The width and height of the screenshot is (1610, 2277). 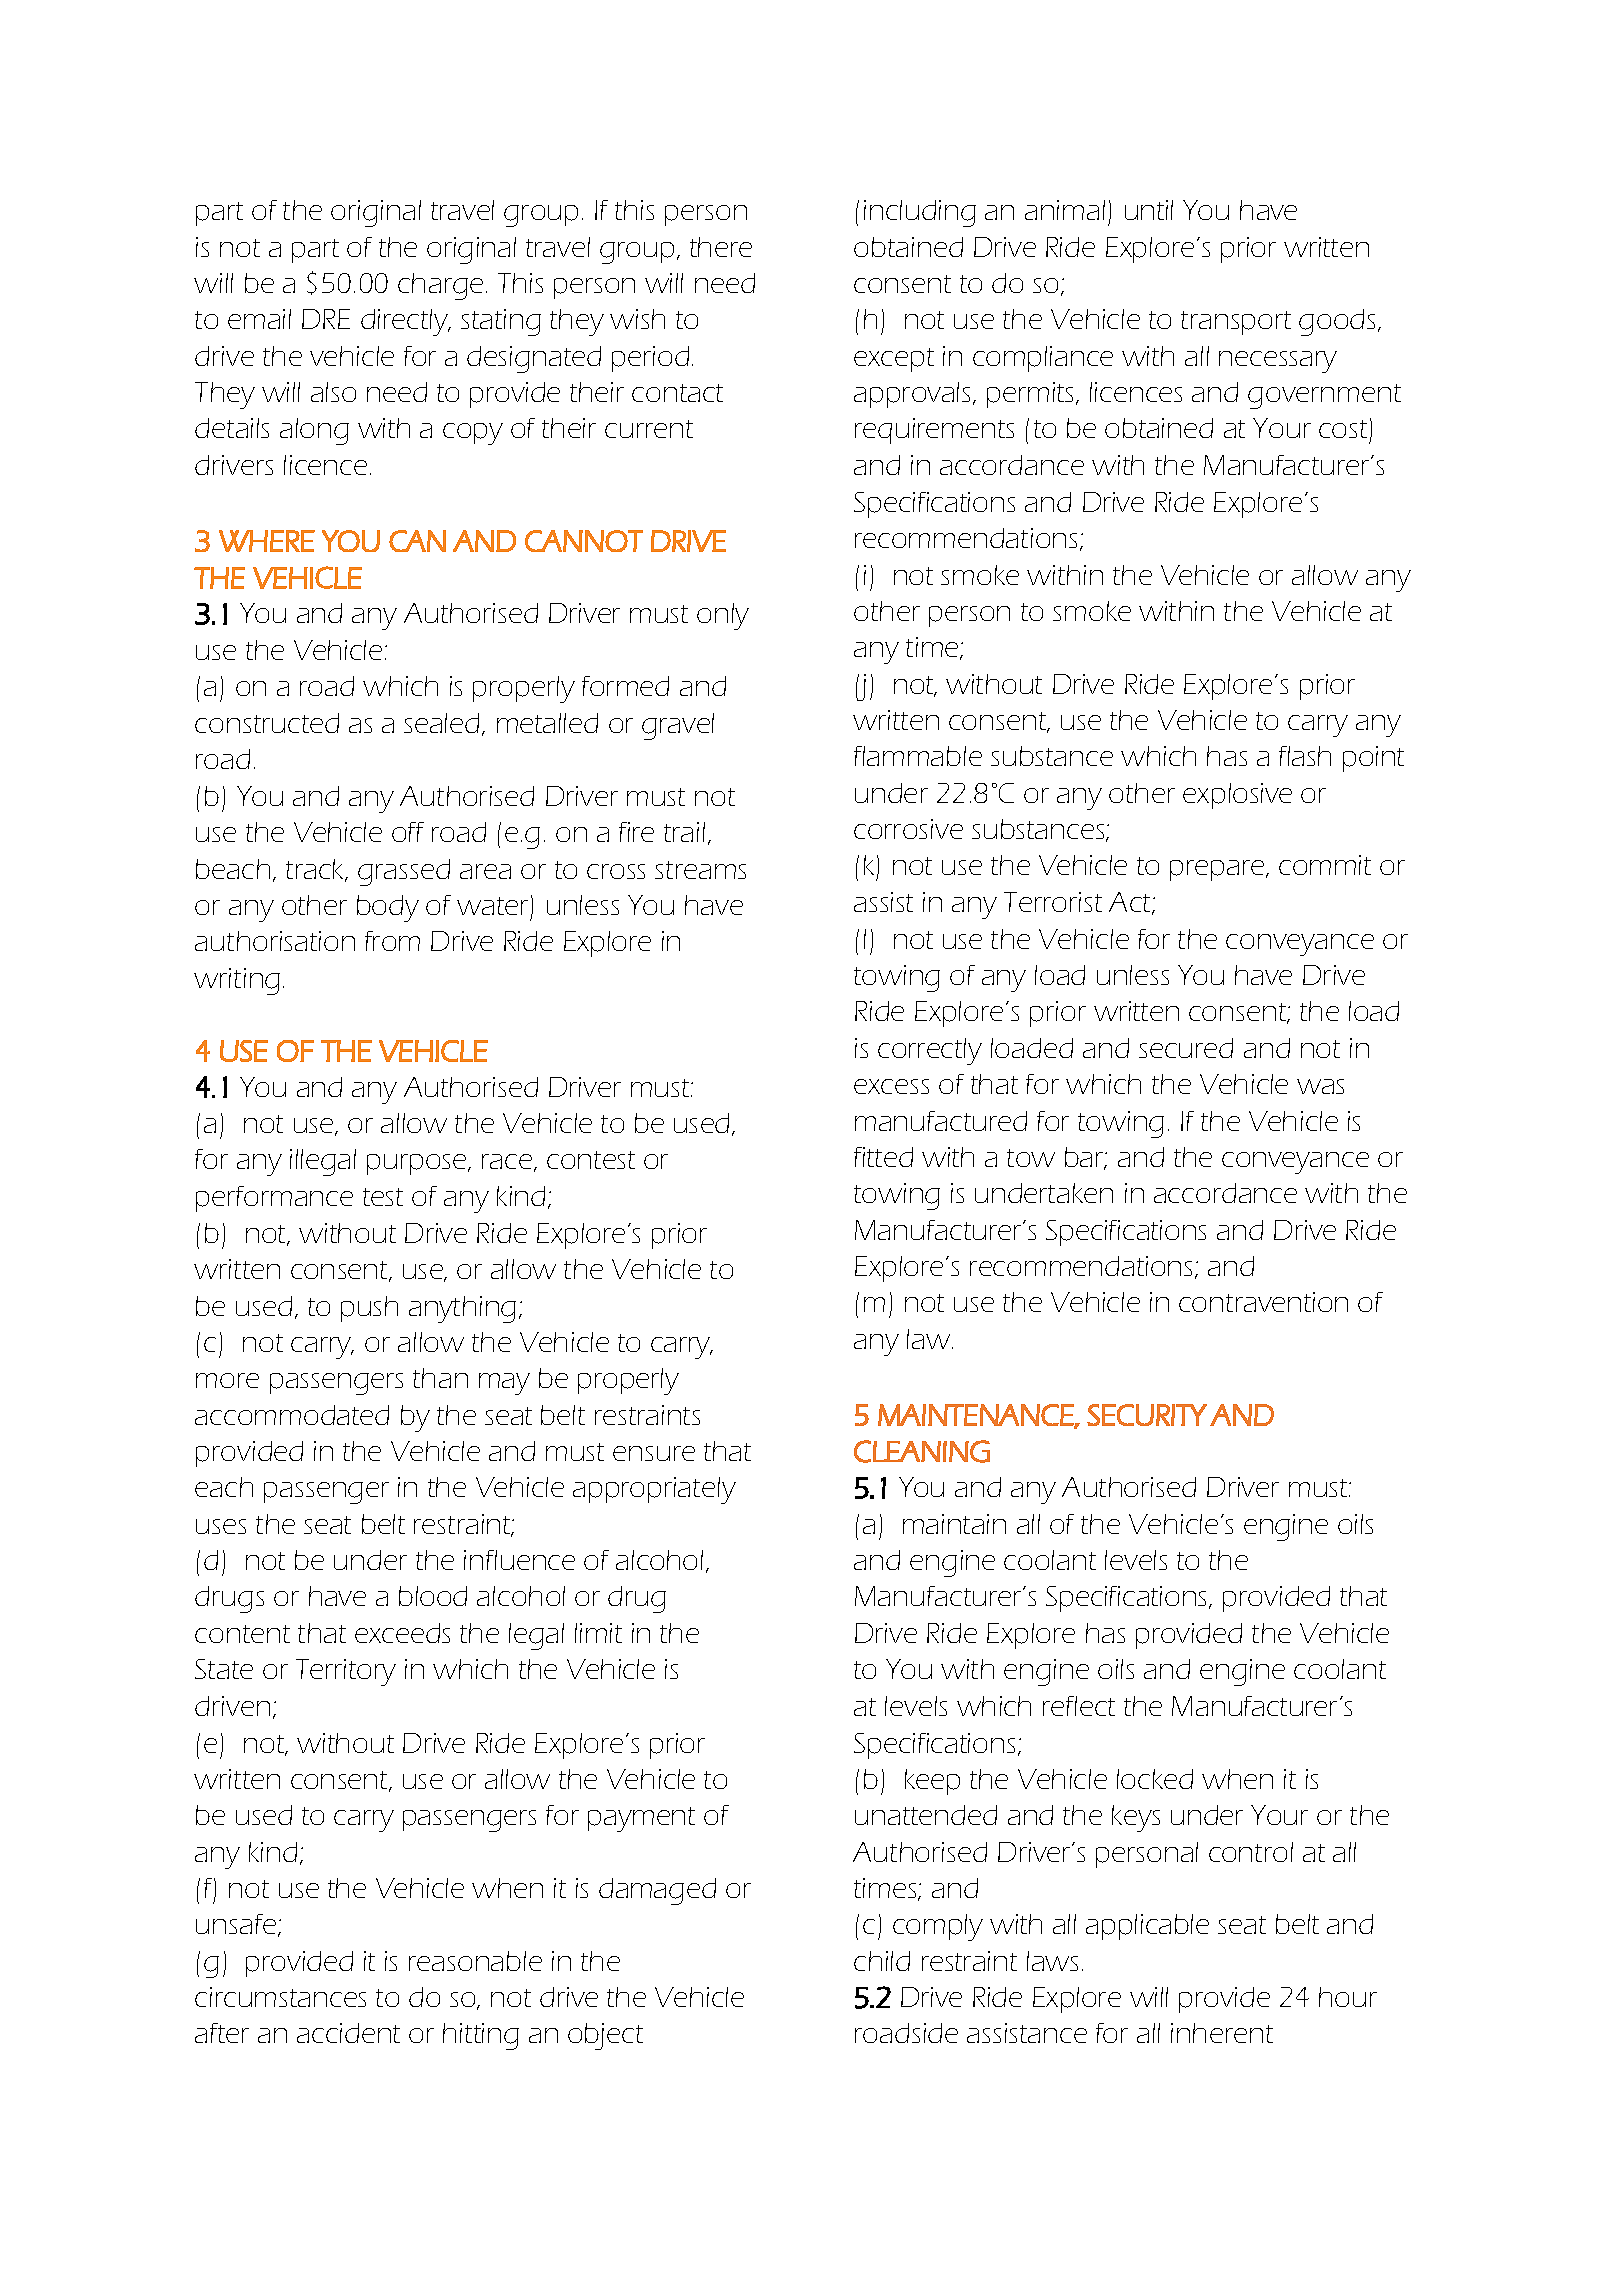 What do you see at coordinates (326, 319) in the screenshot?
I see `DRE` at bounding box center [326, 319].
